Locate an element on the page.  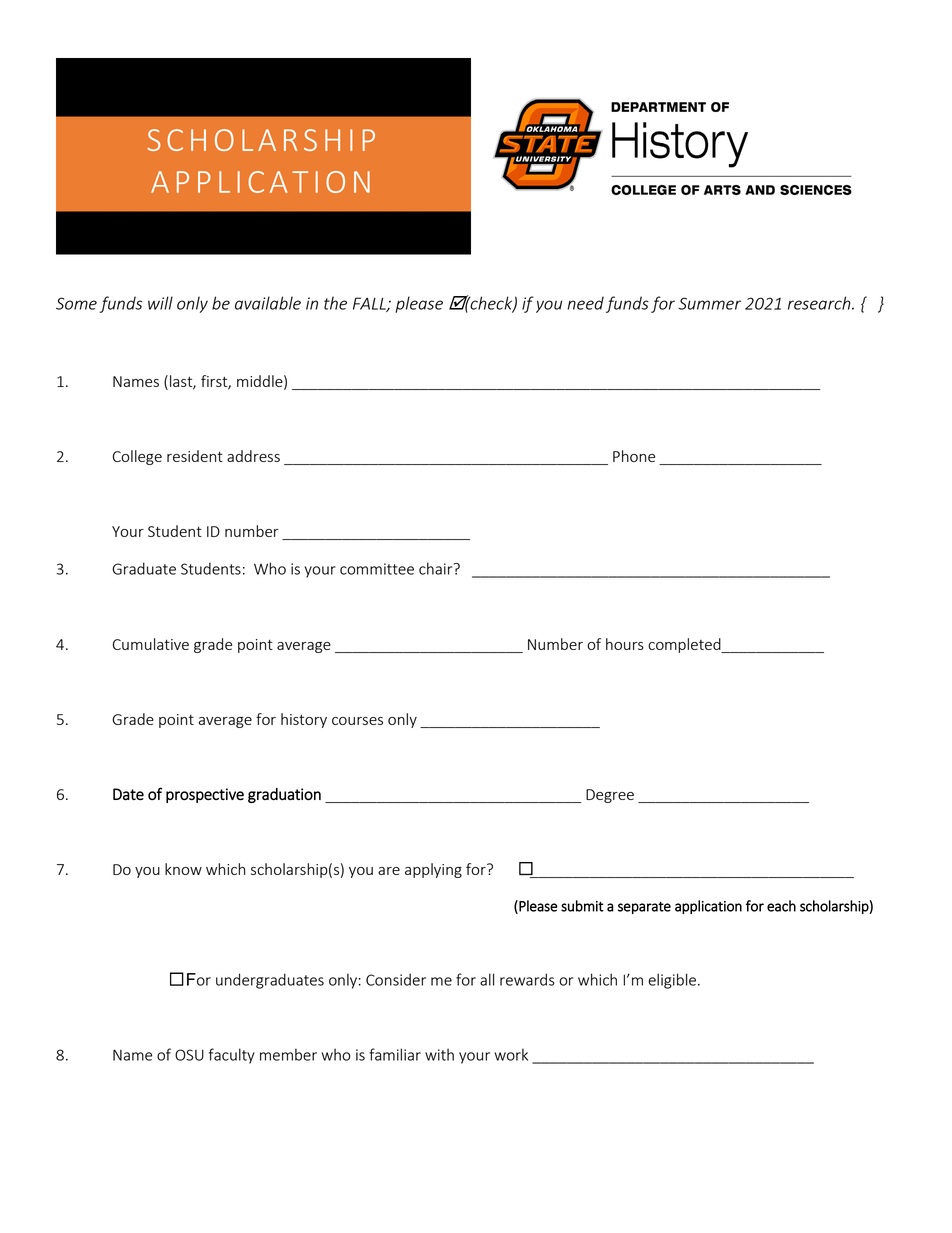
the is located at coordinates (335, 303).
